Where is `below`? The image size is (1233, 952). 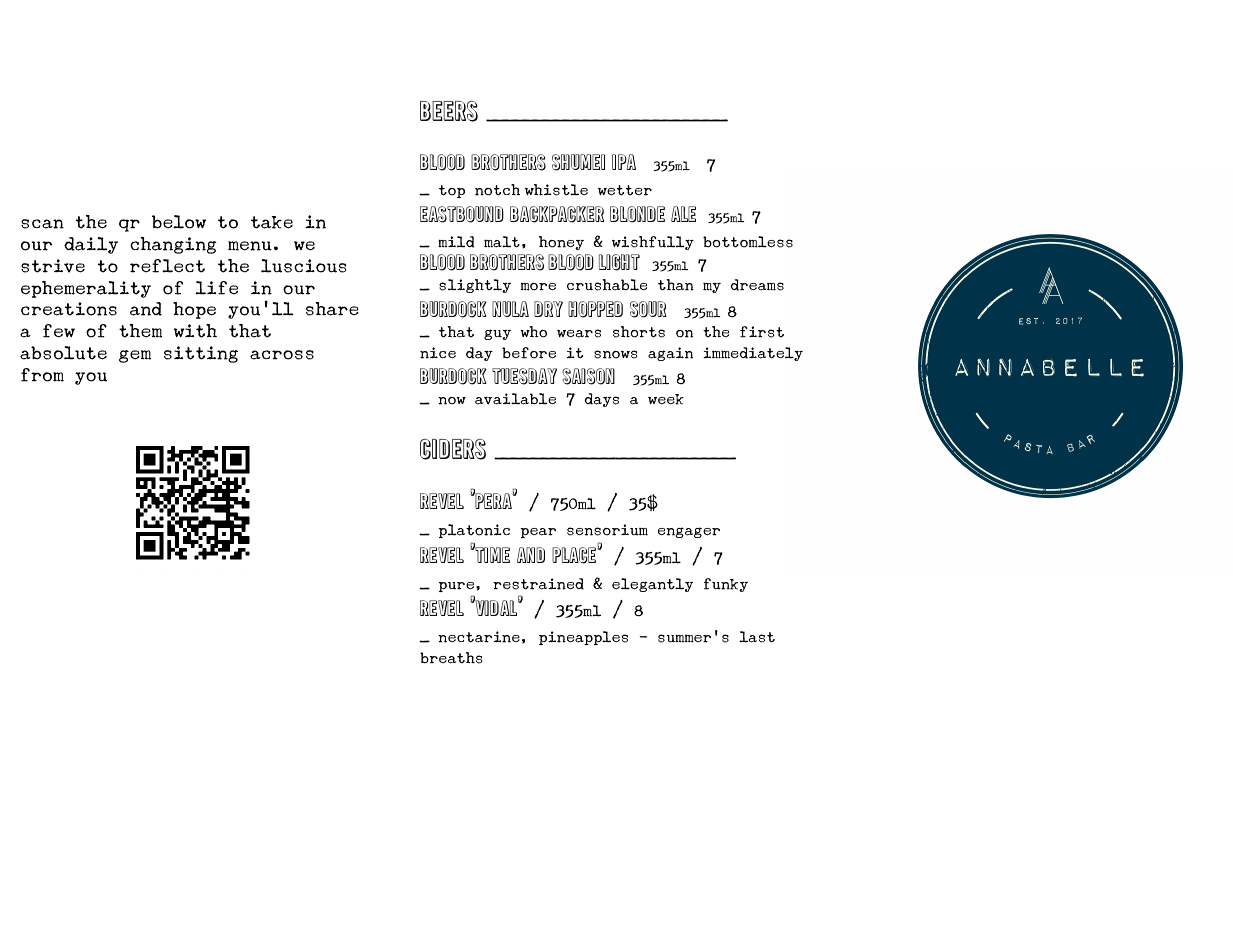
below is located at coordinates (179, 222).
